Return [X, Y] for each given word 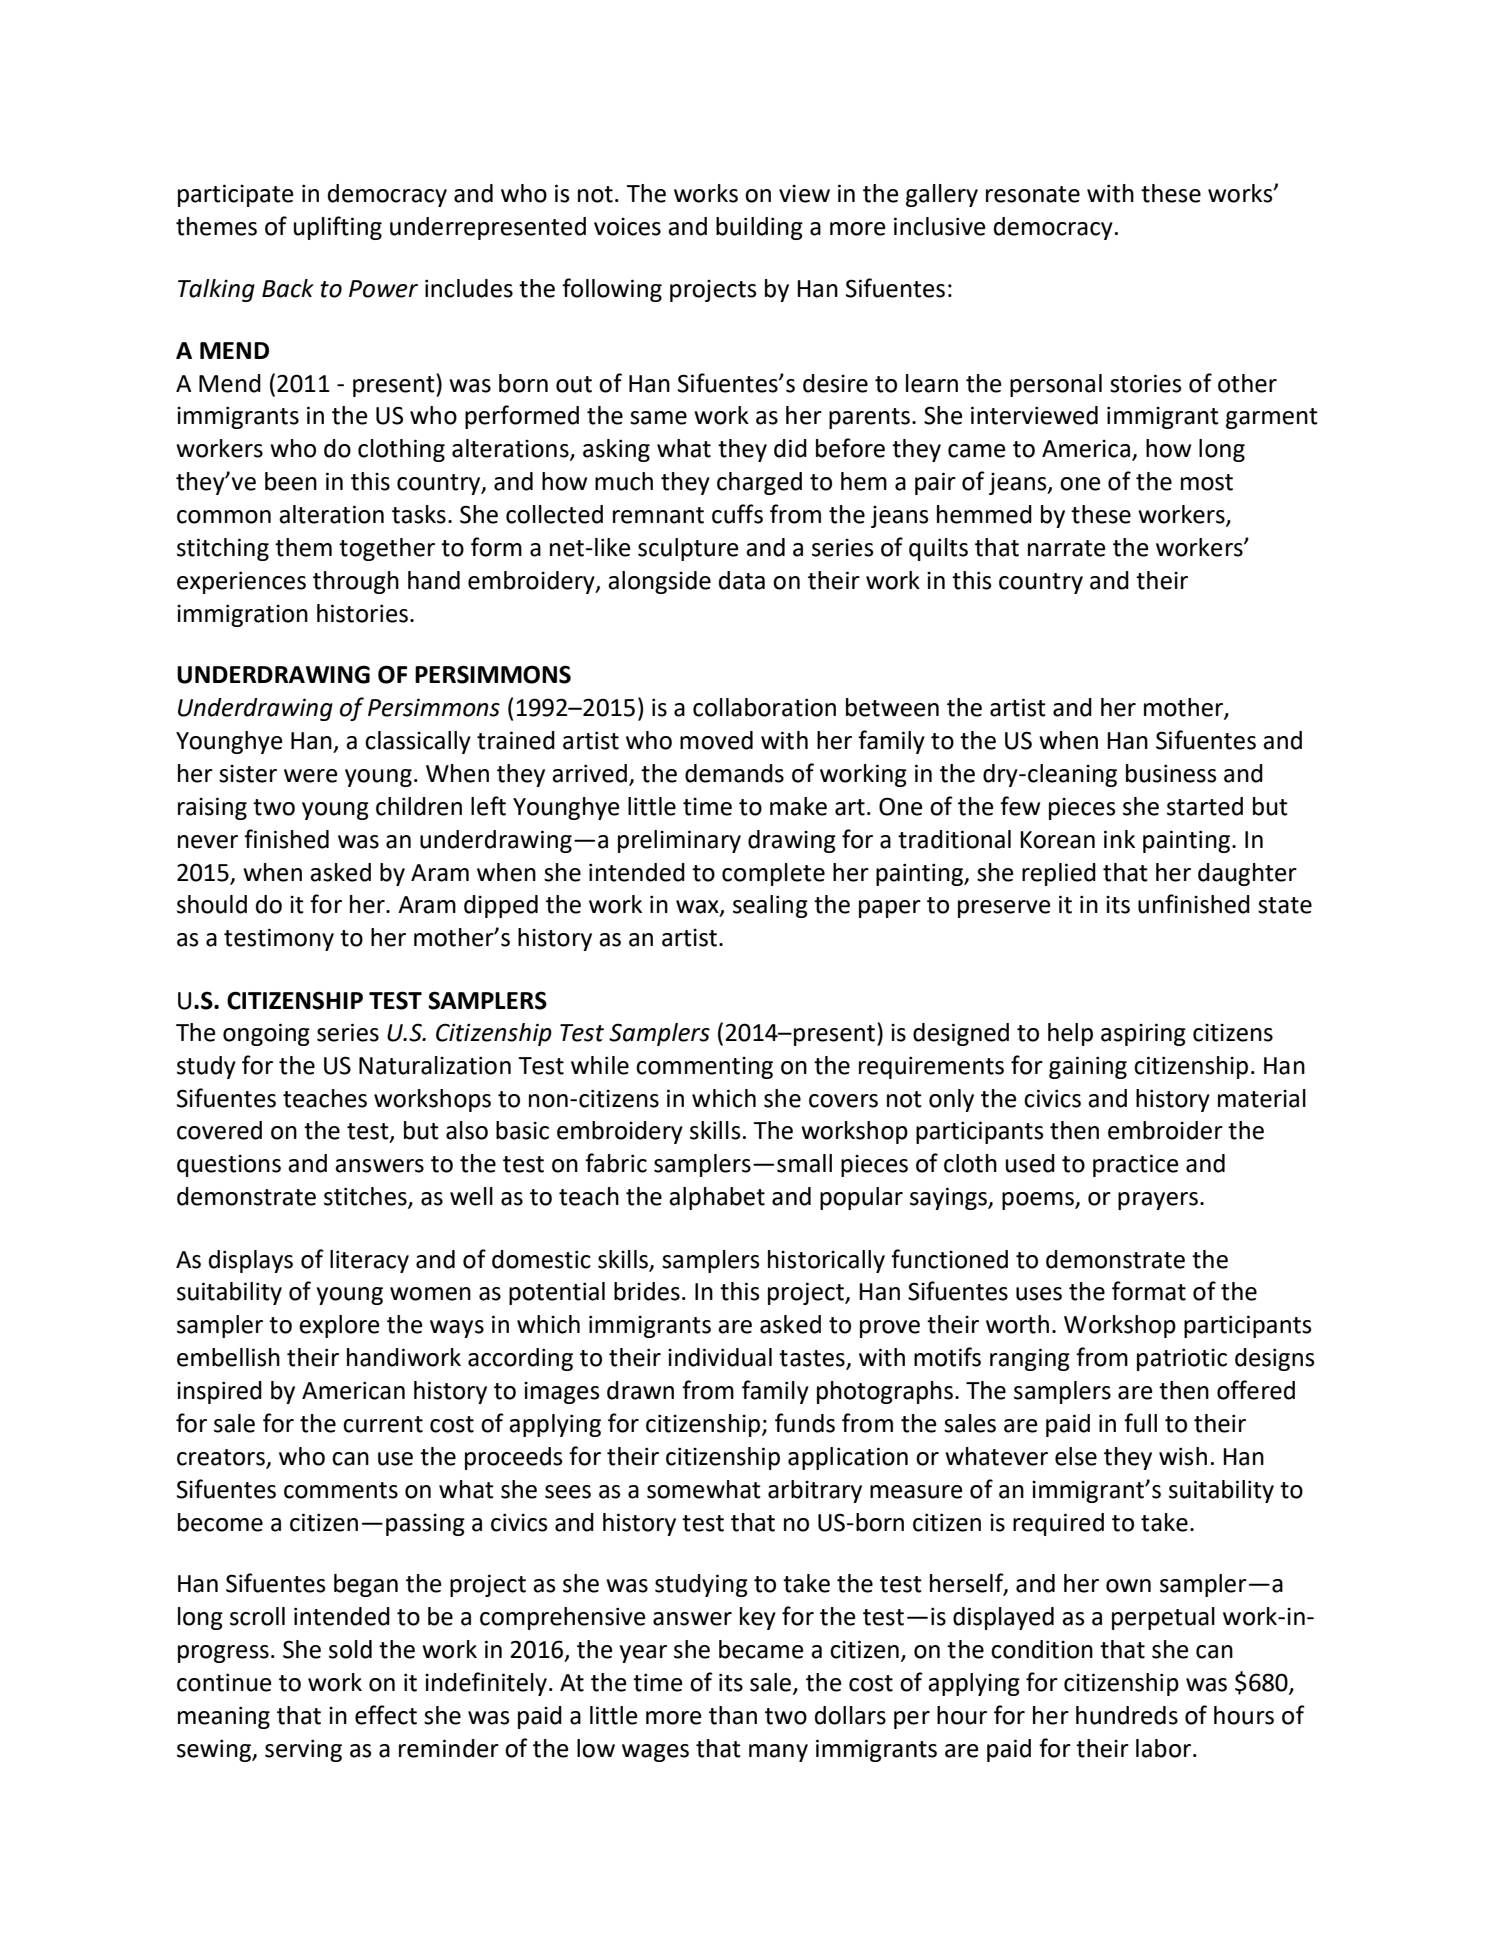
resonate [1033, 194]
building [759, 228]
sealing [770, 906]
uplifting [338, 228]
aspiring [1143, 1034]
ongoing [266, 1034]
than [733, 1715]
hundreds [1127, 1715]
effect [386, 1715]
